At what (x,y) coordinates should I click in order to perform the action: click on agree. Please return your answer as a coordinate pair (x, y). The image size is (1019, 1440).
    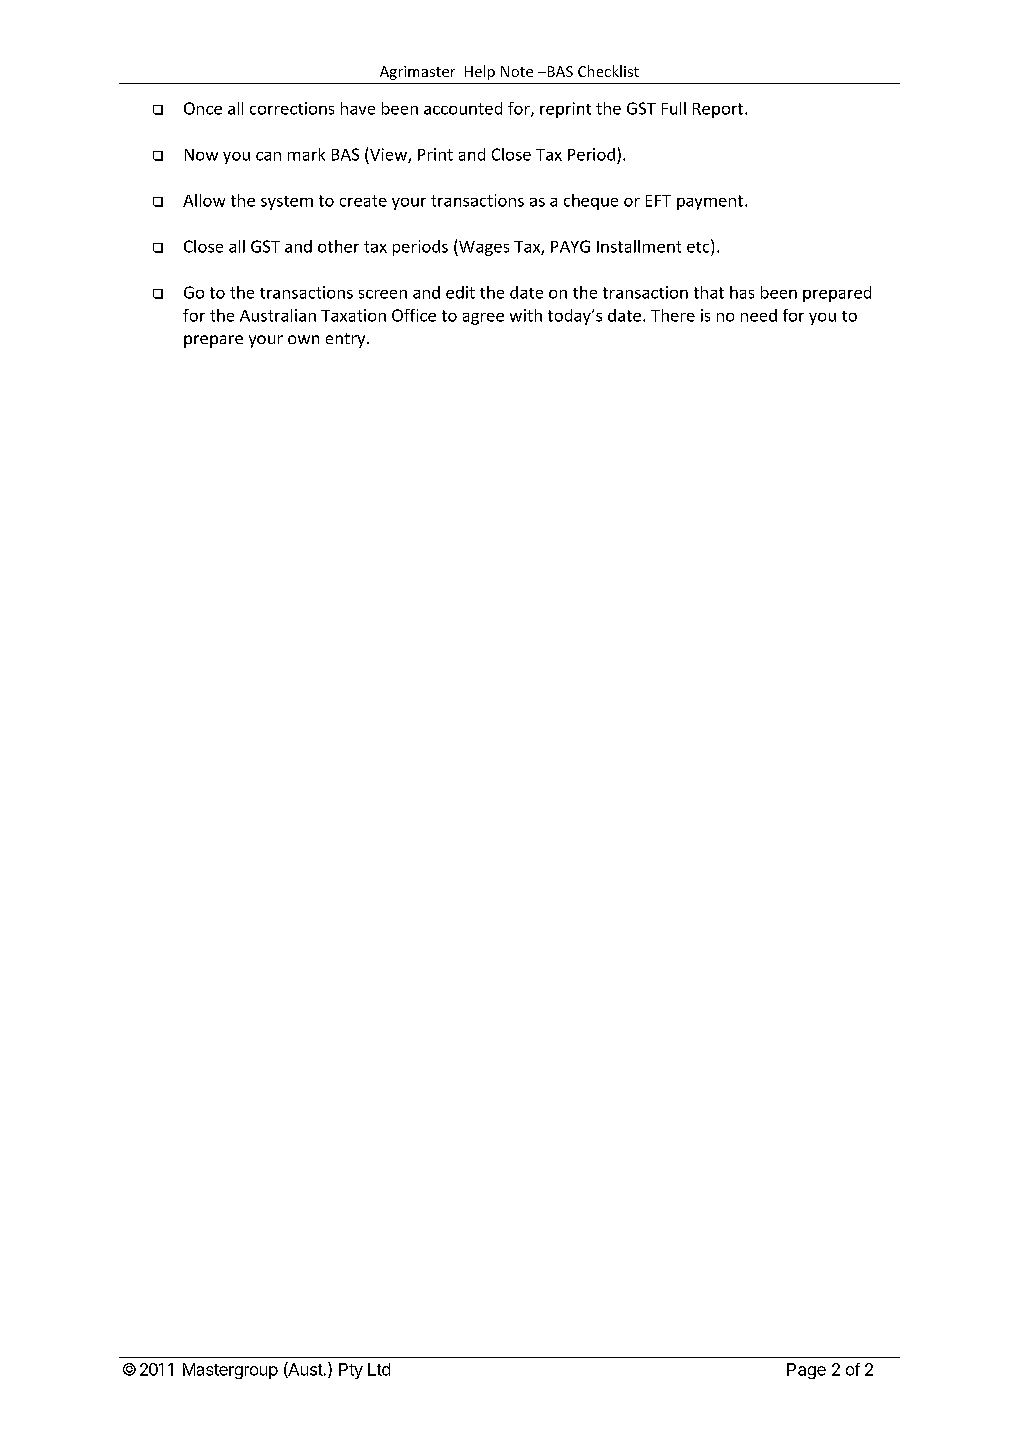
    Looking at the image, I should click on (483, 319).
